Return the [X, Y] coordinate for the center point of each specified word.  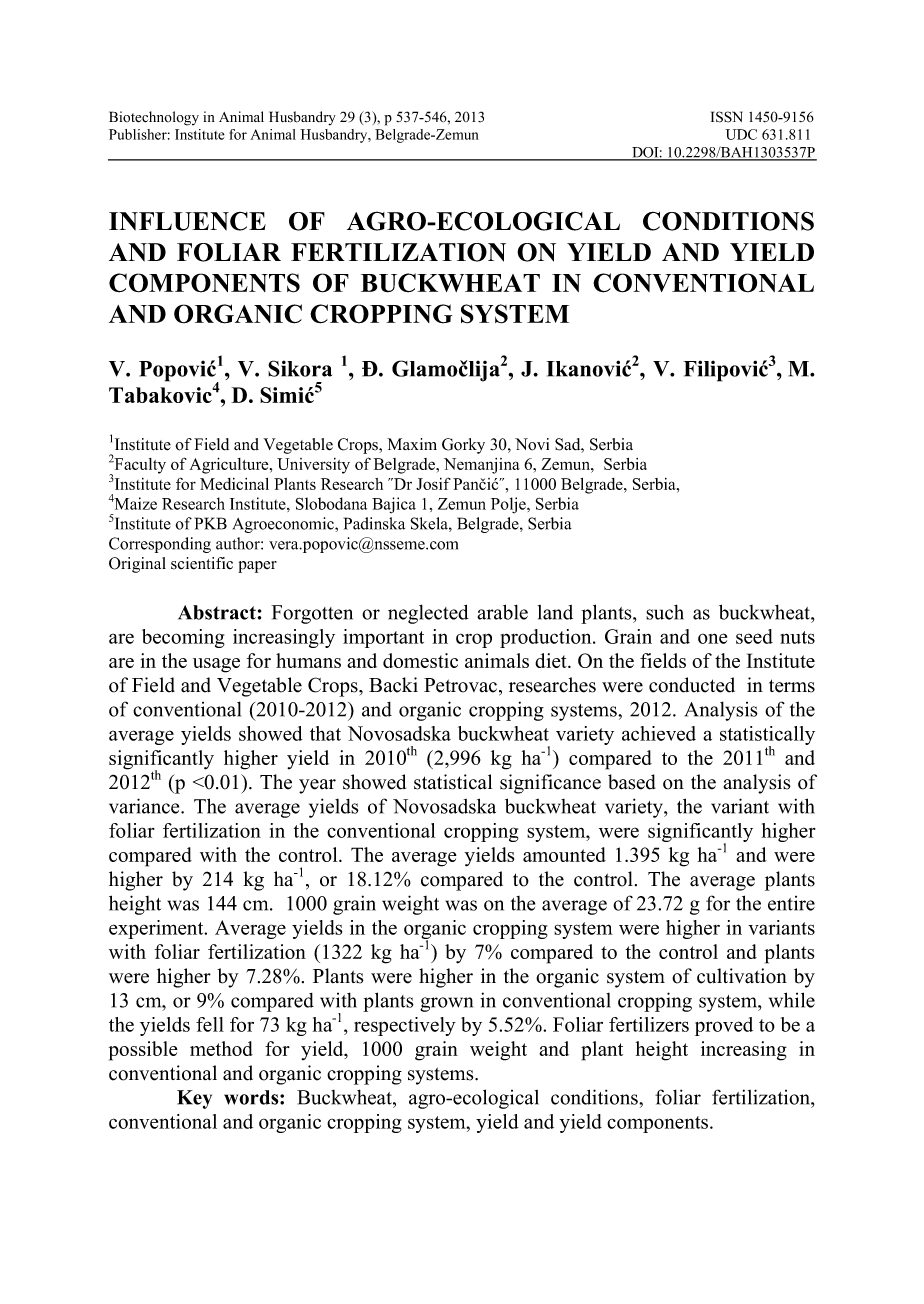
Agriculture [230, 465]
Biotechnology [154, 118]
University [313, 466]
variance [145, 806]
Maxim [412, 444]
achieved [659, 733]
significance [550, 784]
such [665, 612]
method [221, 1048]
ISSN [727, 117]
